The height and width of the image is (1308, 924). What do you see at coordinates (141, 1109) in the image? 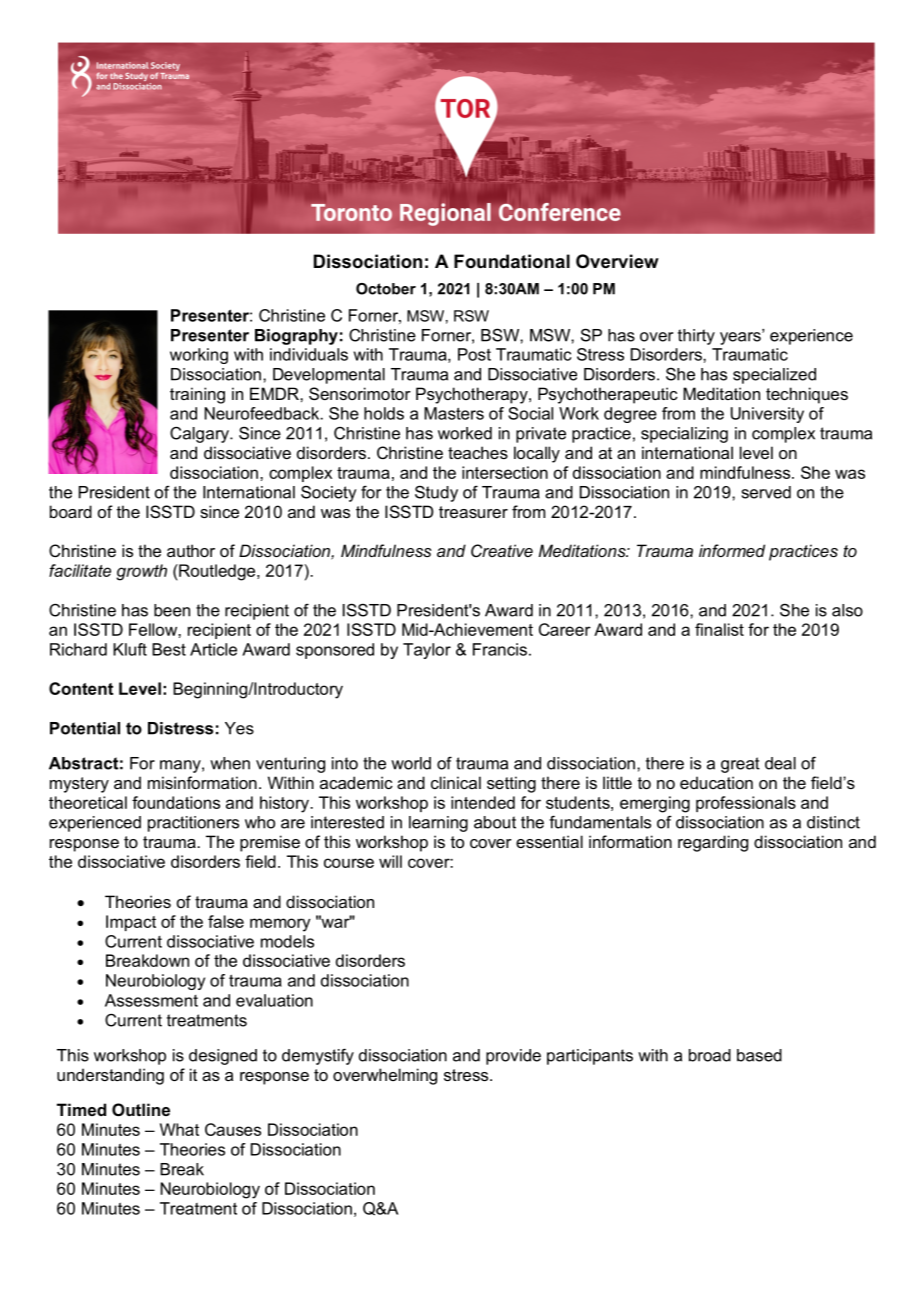
I see `Outline` at bounding box center [141, 1109].
